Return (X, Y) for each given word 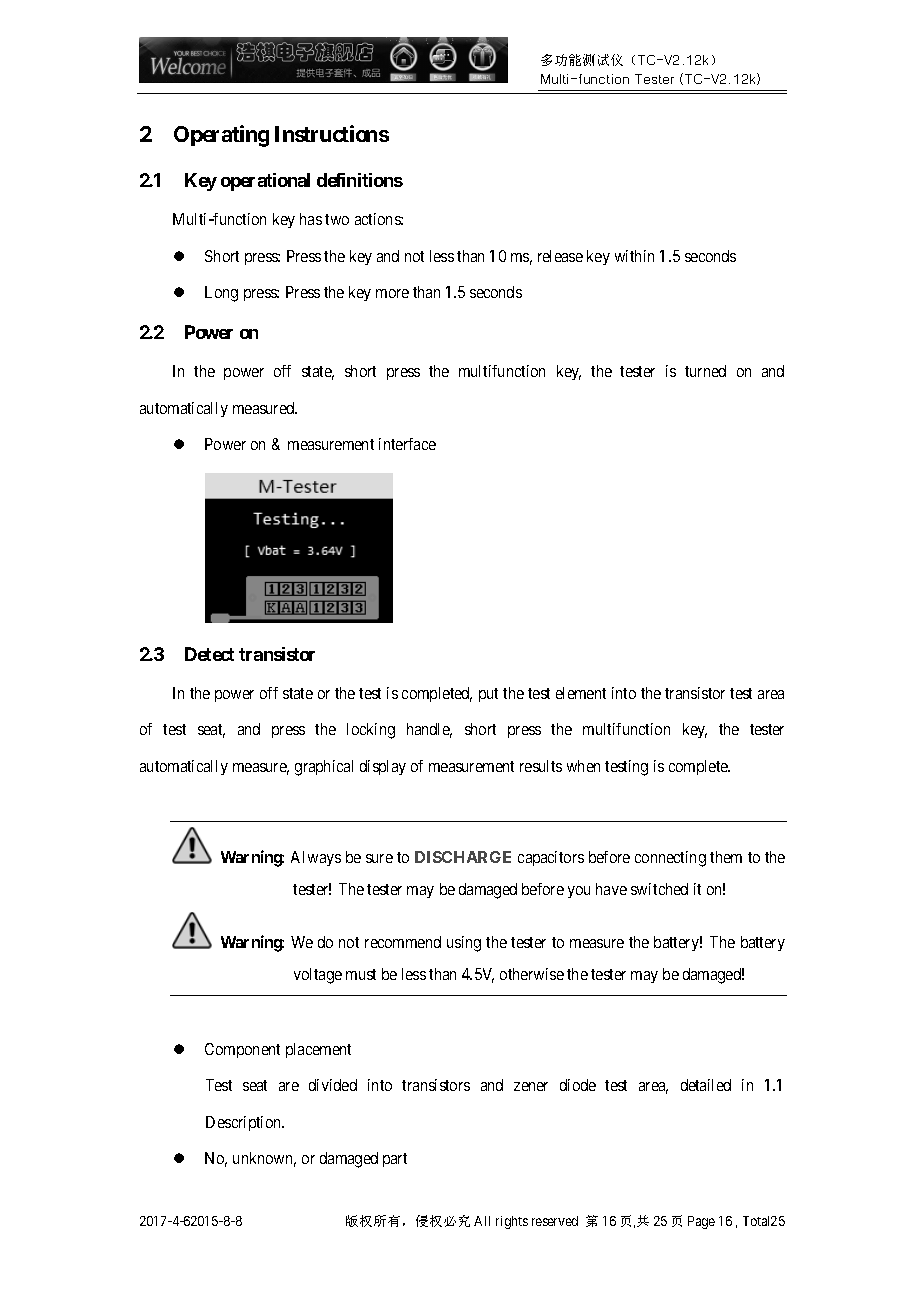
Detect (209, 654)
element (581, 693)
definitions (360, 180)
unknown (264, 1159)
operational (265, 182)
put (488, 695)
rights (512, 1222)
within (634, 256)
